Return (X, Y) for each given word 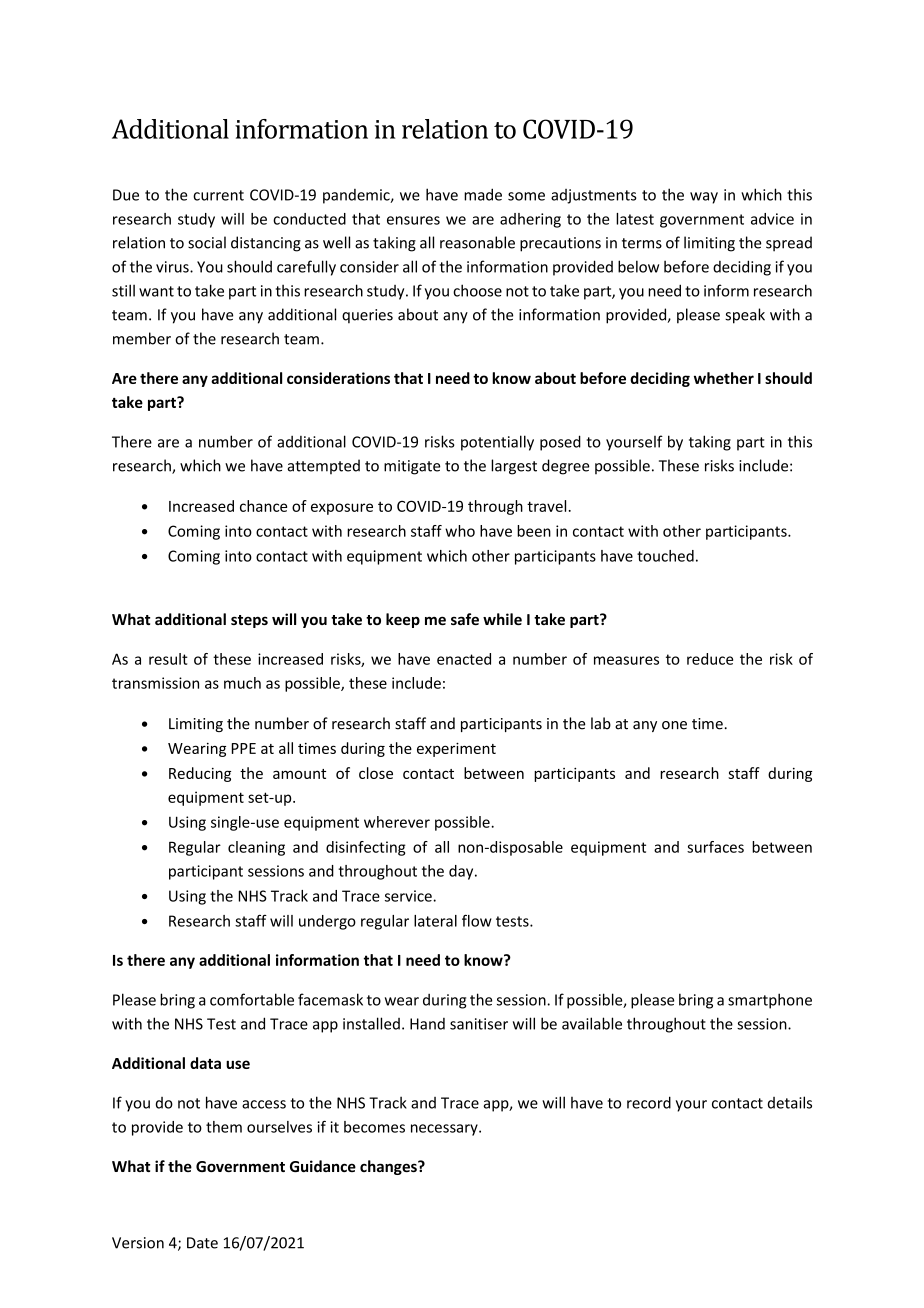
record (649, 1102)
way (704, 198)
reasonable (477, 242)
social (207, 242)
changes (389, 1167)
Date (202, 1243)
